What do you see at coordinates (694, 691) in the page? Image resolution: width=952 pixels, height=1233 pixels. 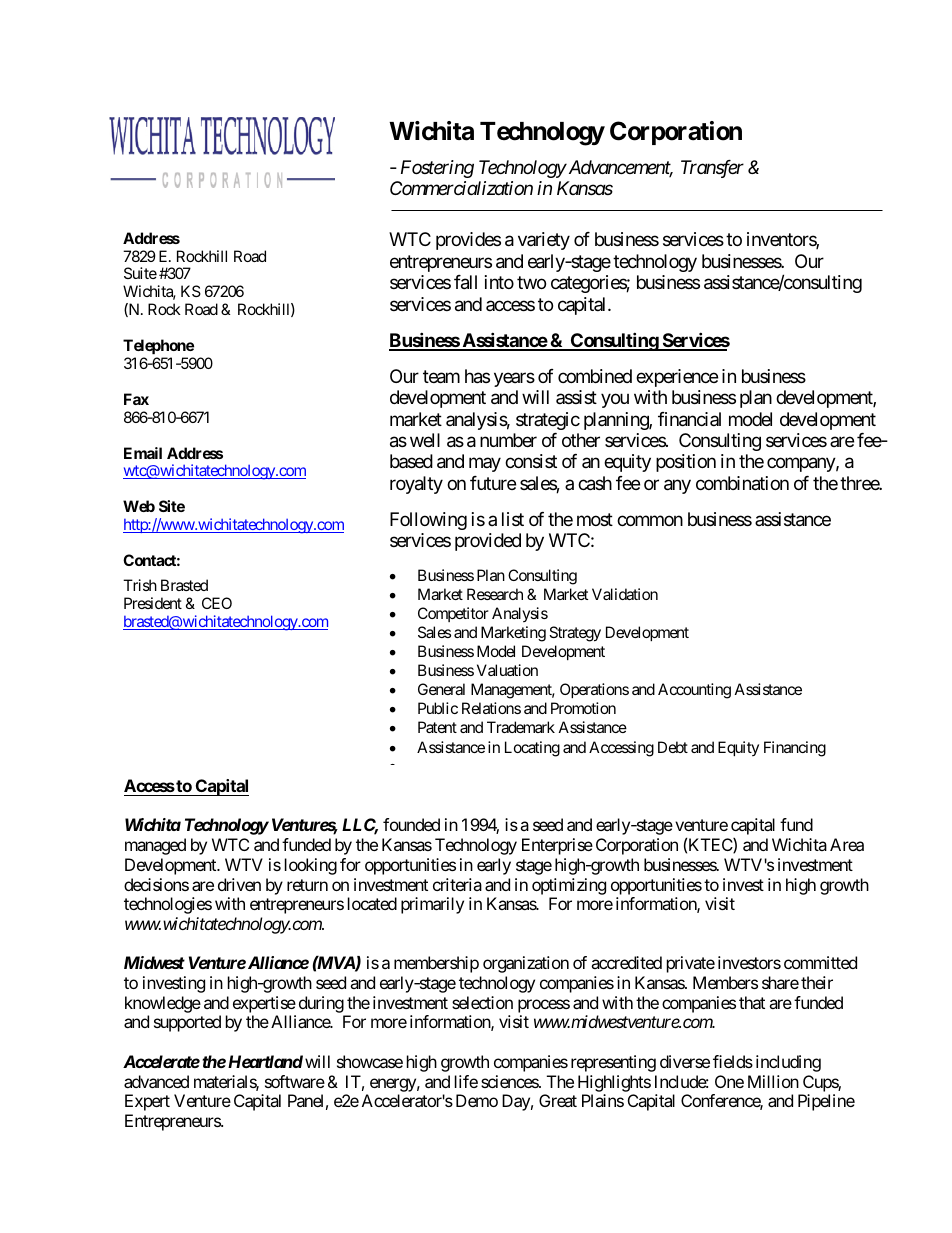 I see `Accounting` at bounding box center [694, 691].
